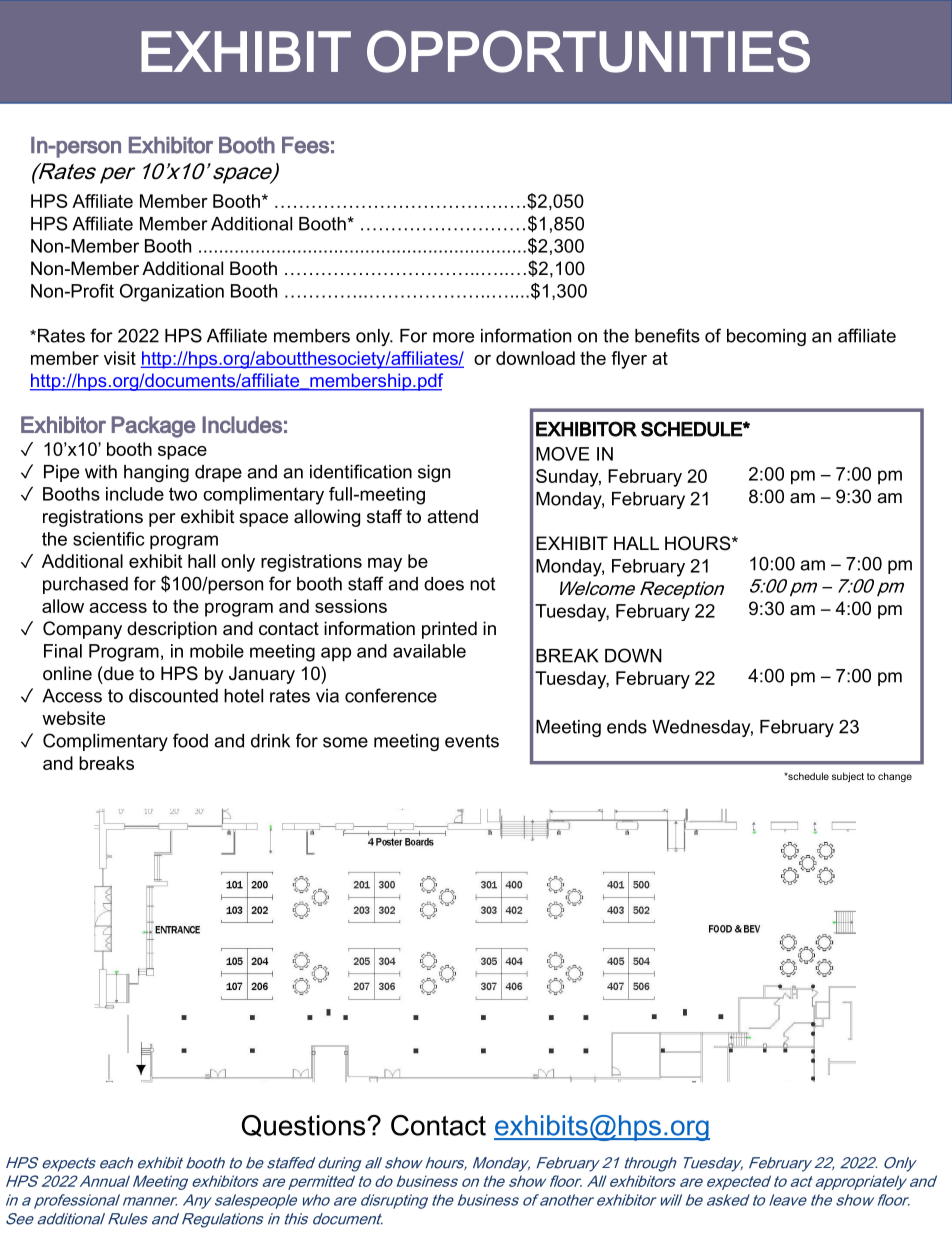 The height and width of the screenshot is (1233, 952). I want to click on OPPORTUNITIES, so click(588, 51).
